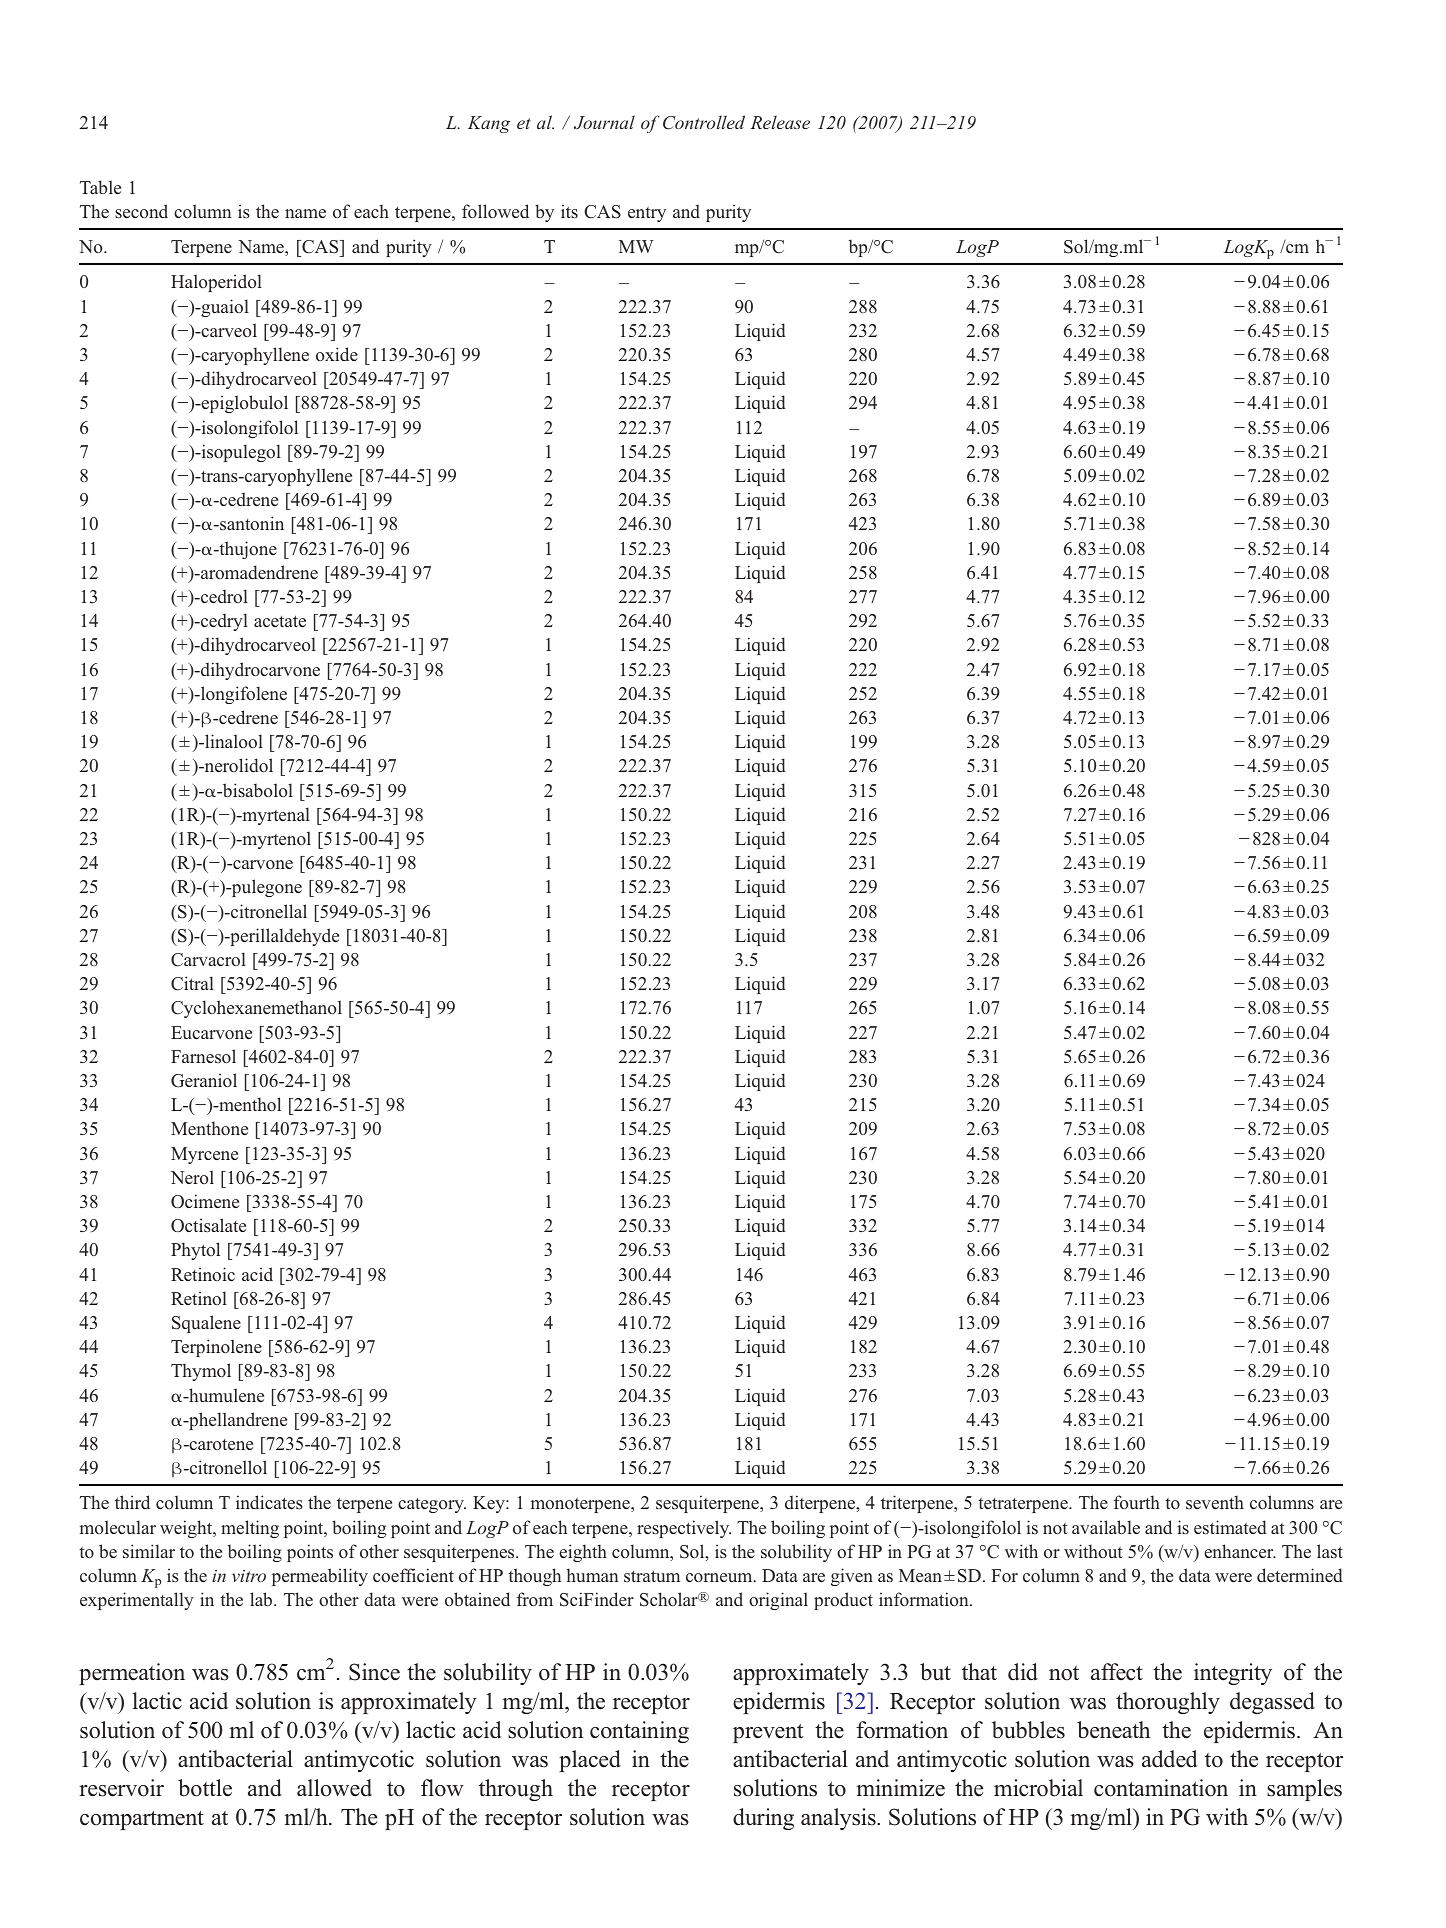 Image resolution: width=1446 pixels, height=1928 pixels. What do you see at coordinates (337, 354) in the document?
I see `oxide` at bounding box center [337, 354].
